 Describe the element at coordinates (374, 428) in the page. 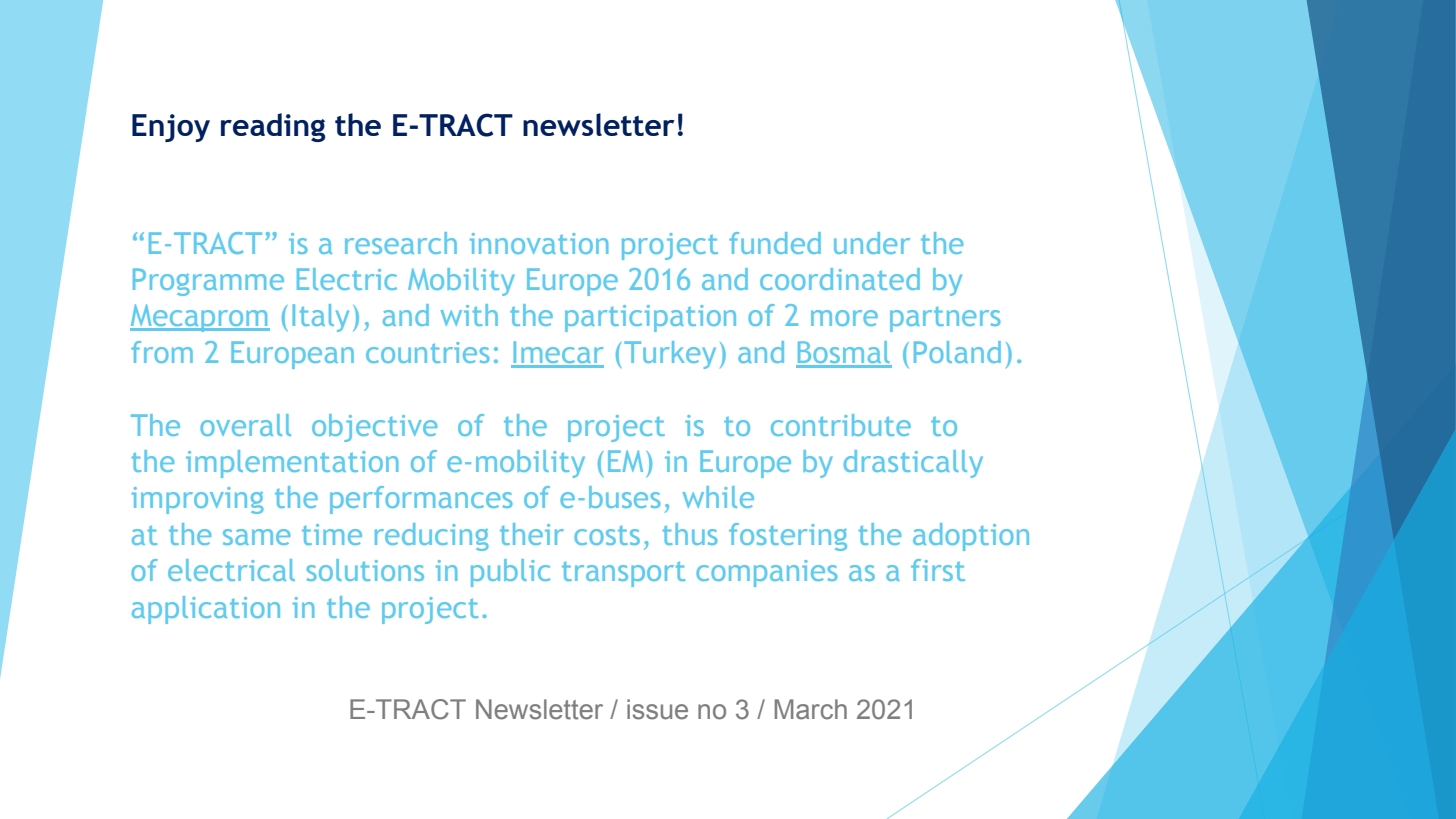

I see `objective` at that location.
